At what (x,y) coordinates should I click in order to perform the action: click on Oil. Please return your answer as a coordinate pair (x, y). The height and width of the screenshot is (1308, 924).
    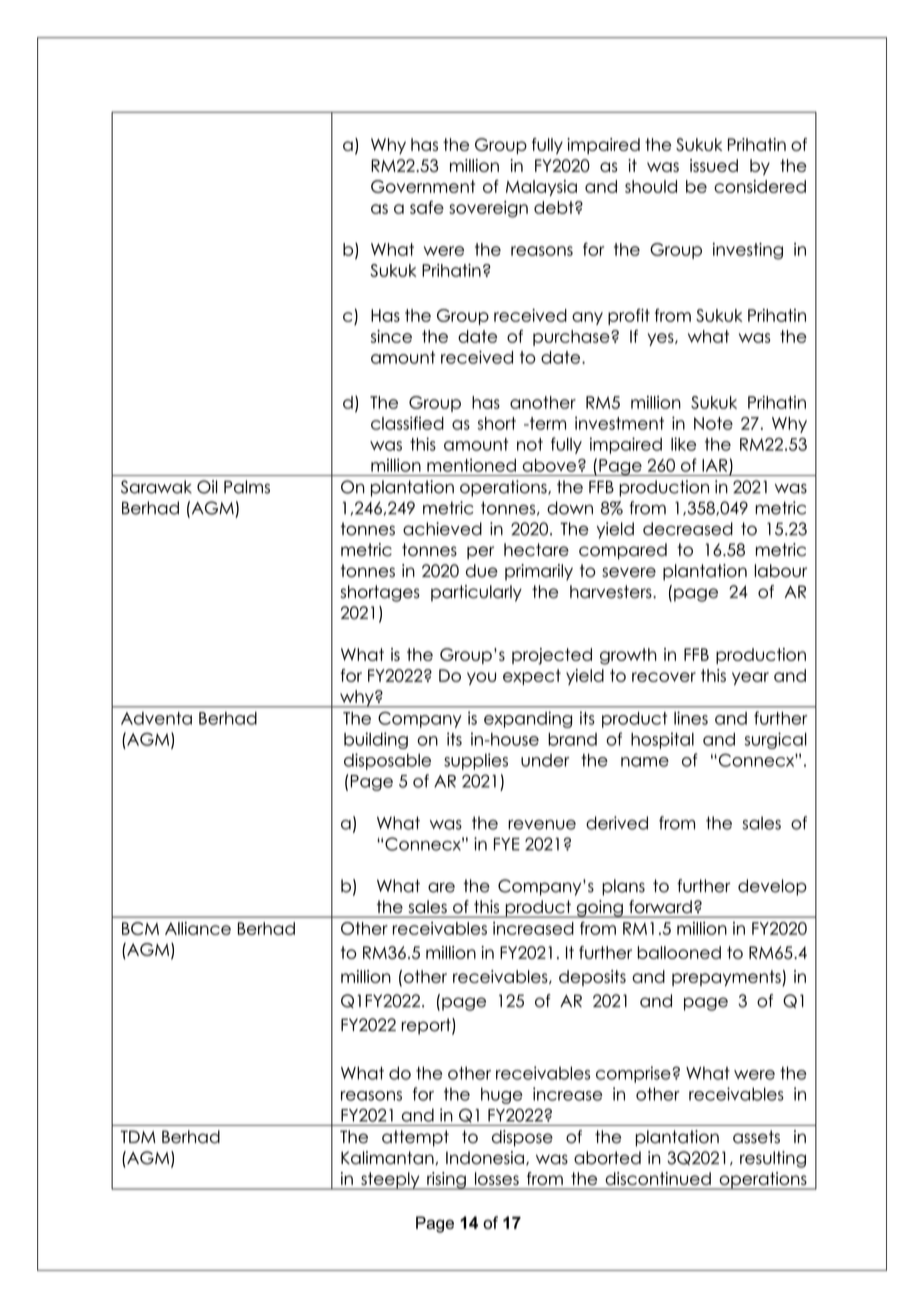
    Looking at the image, I should click on (207, 487).
